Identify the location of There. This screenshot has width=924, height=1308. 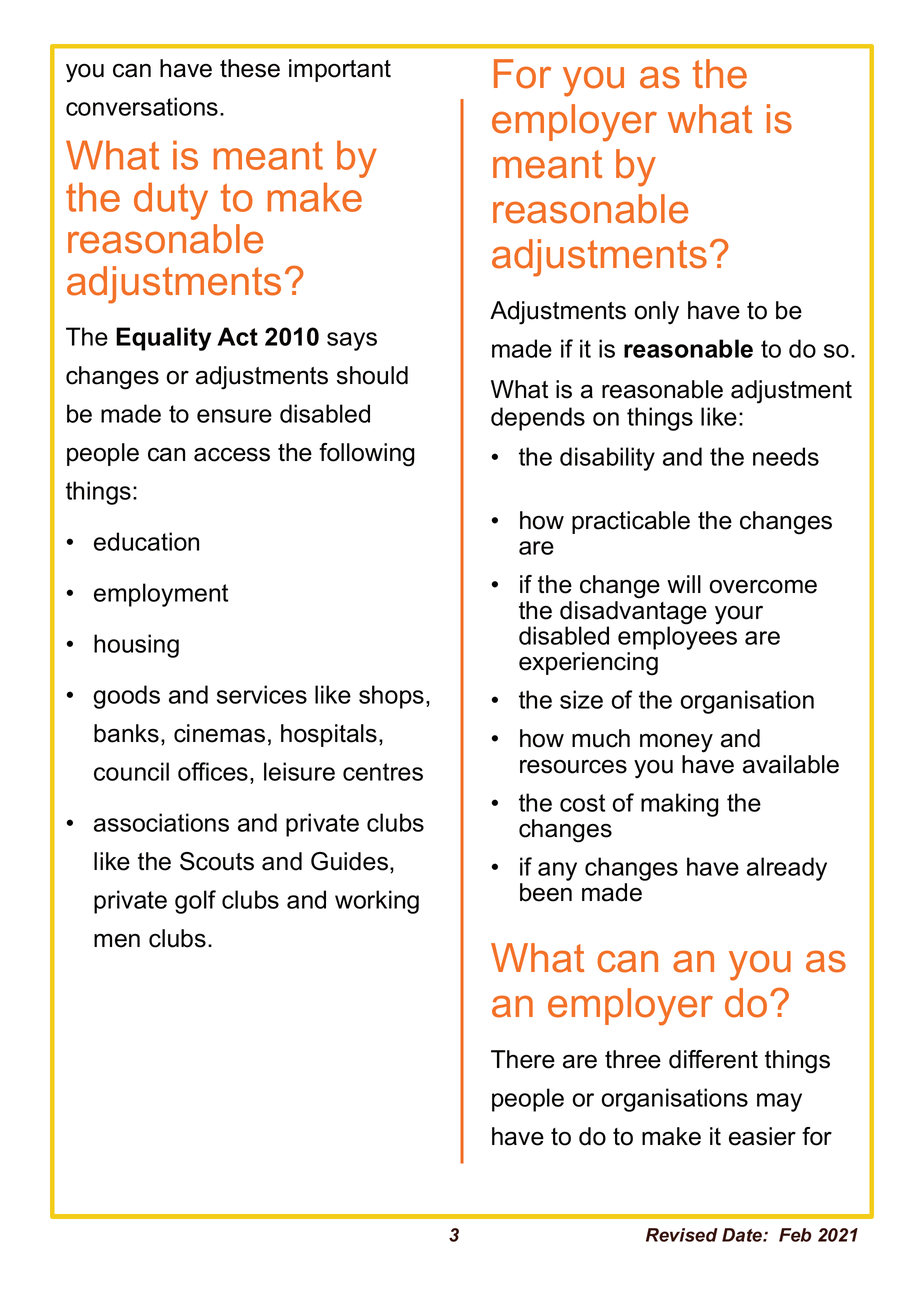
(523, 1059).
